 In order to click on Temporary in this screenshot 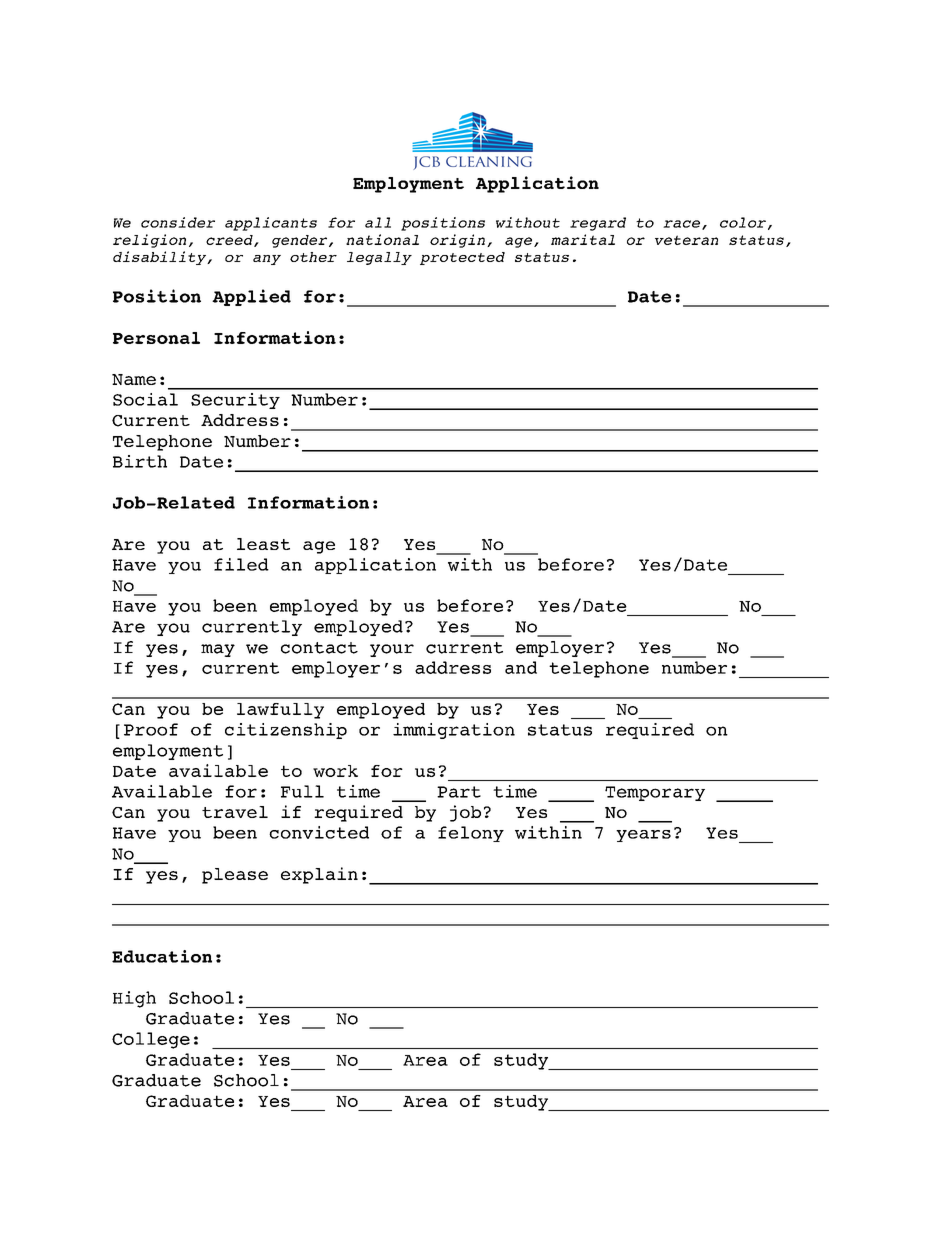, I will do `click(655, 793)`.
